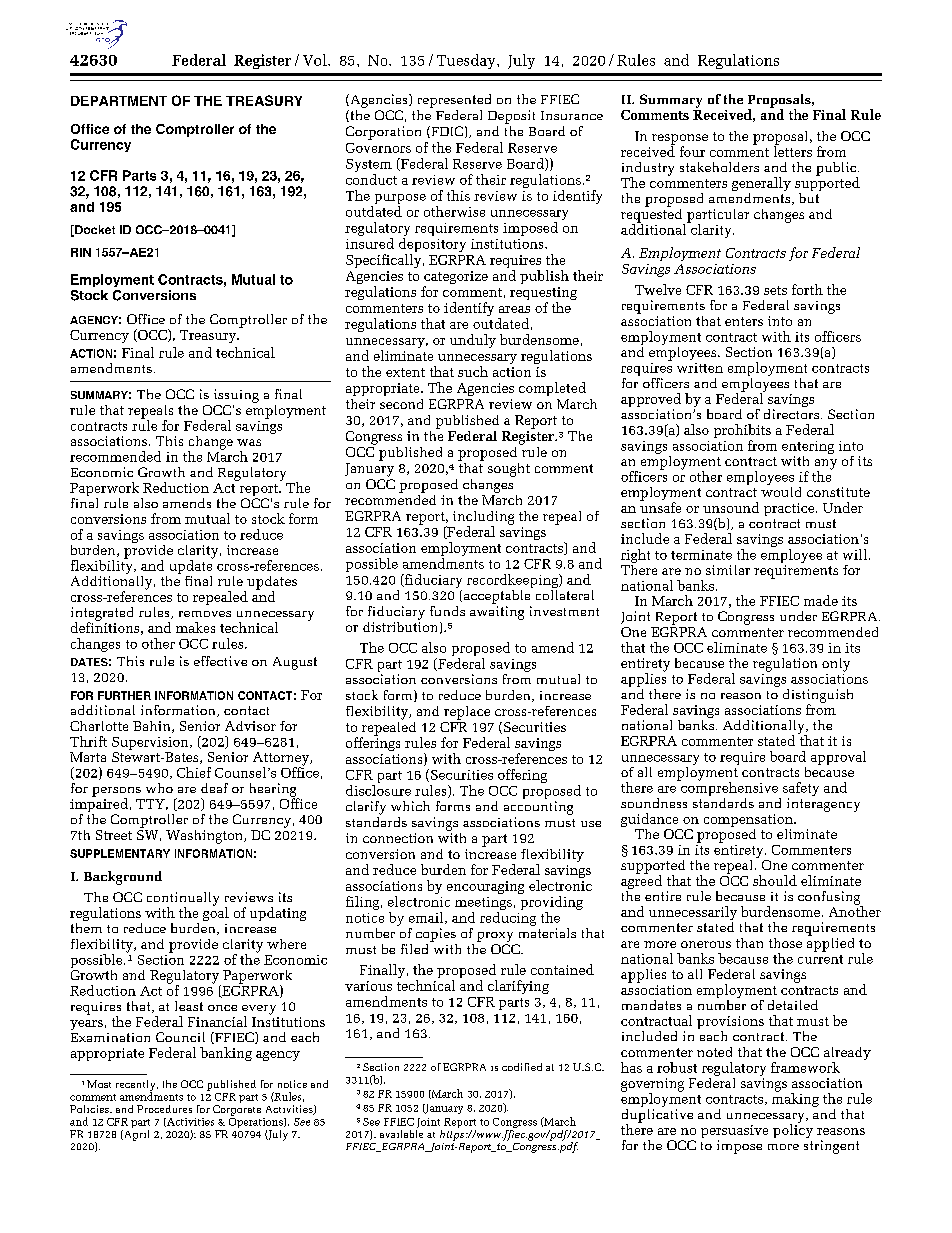  Describe the element at coordinates (316, 60) in the image. I see `Vol` at that location.
